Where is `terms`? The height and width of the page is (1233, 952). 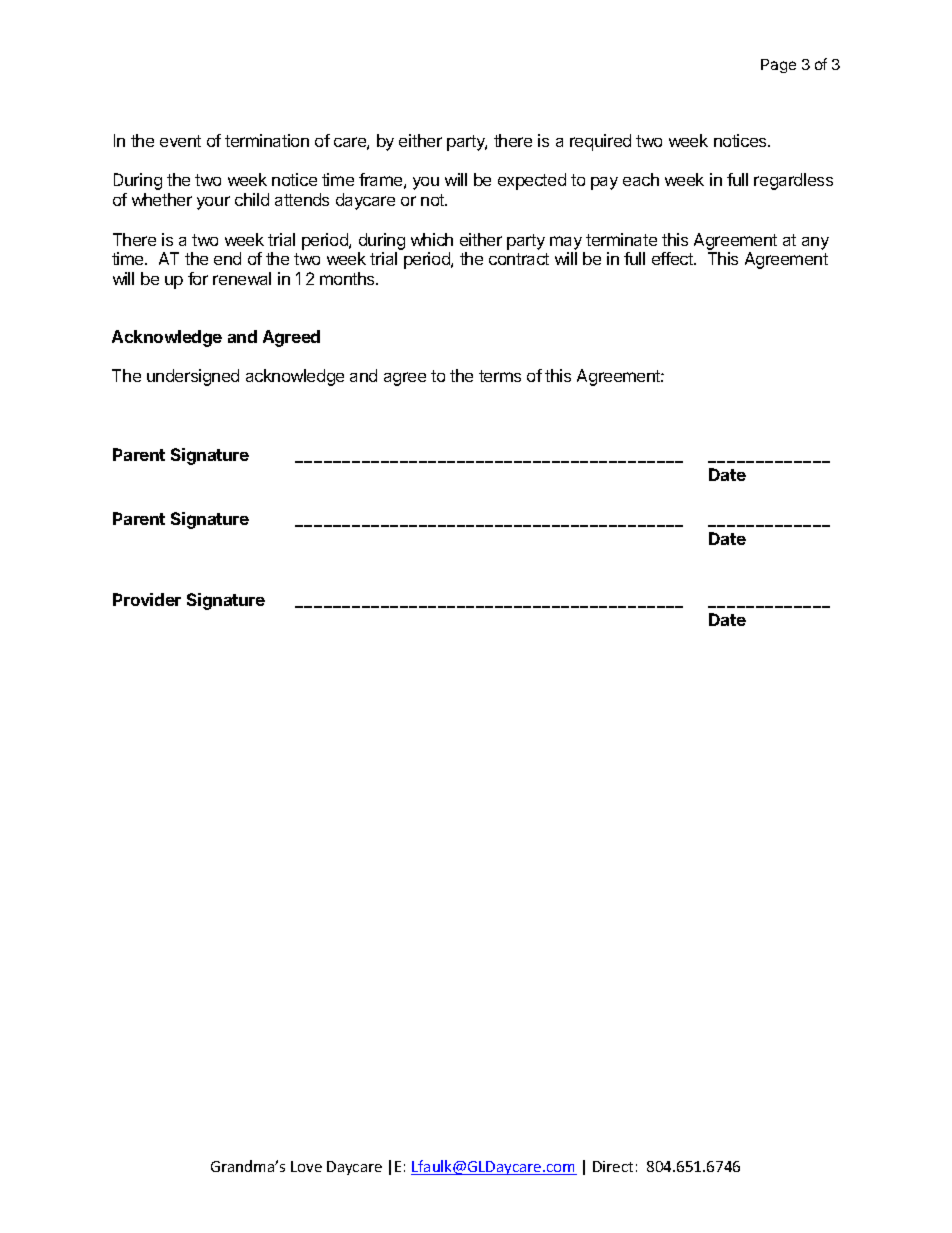
terms is located at coordinates (500, 376).
